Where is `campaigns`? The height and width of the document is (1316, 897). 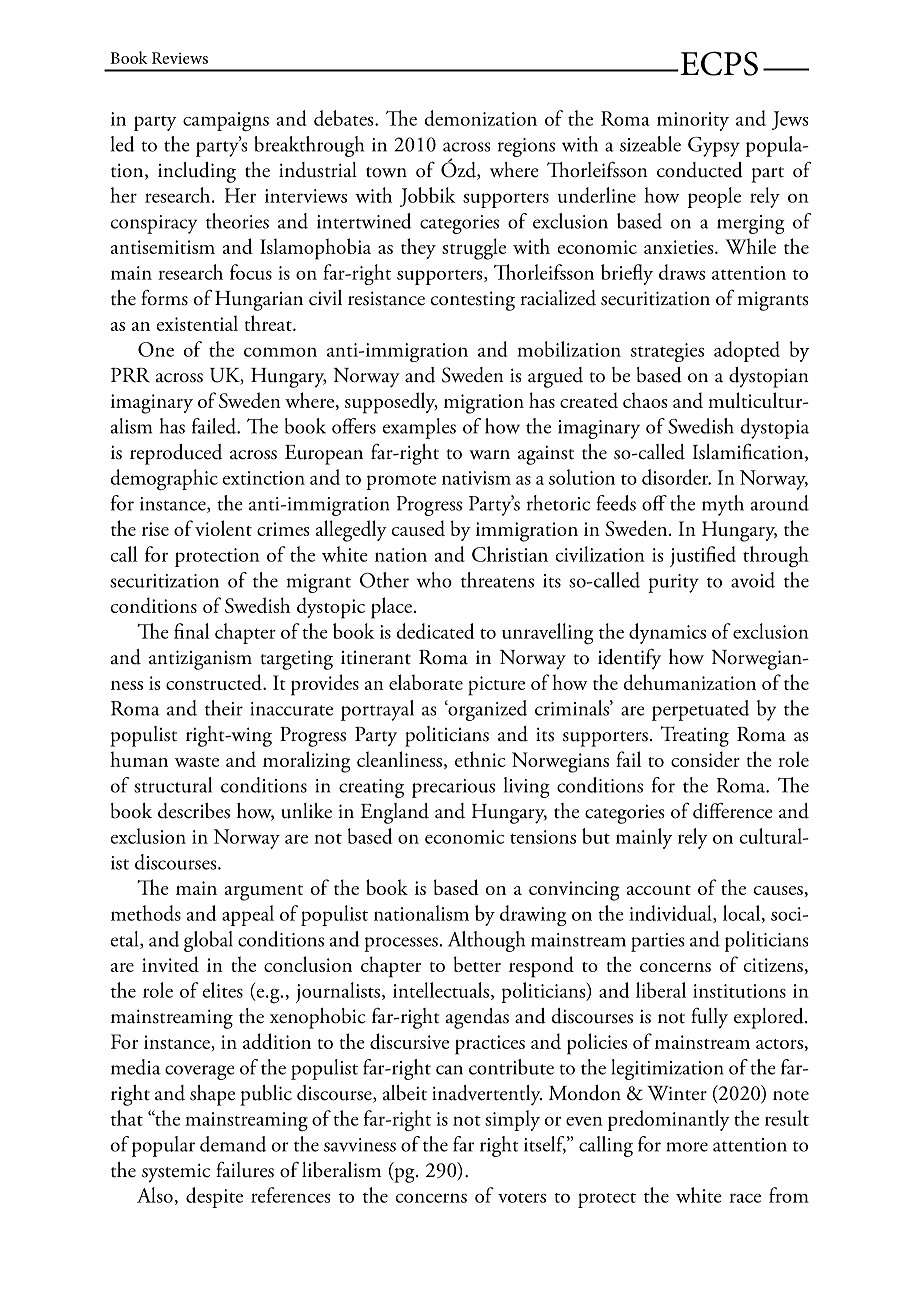
campaigns is located at coordinates (226, 122).
